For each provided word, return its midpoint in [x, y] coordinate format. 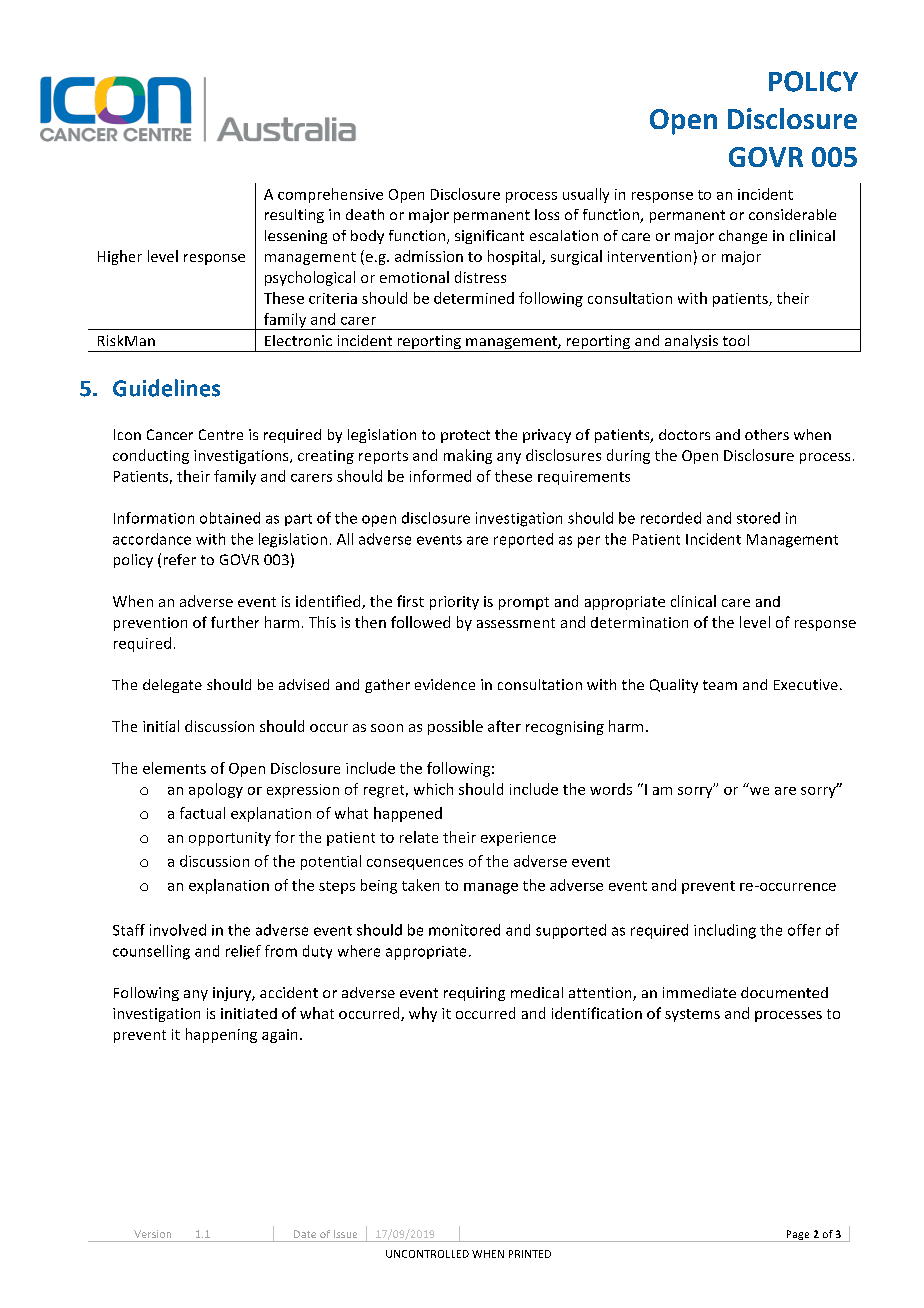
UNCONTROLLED [427, 1254]
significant [489, 237]
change [743, 237]
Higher [120, 257]
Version [152, 1234]
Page [798, 1236]
